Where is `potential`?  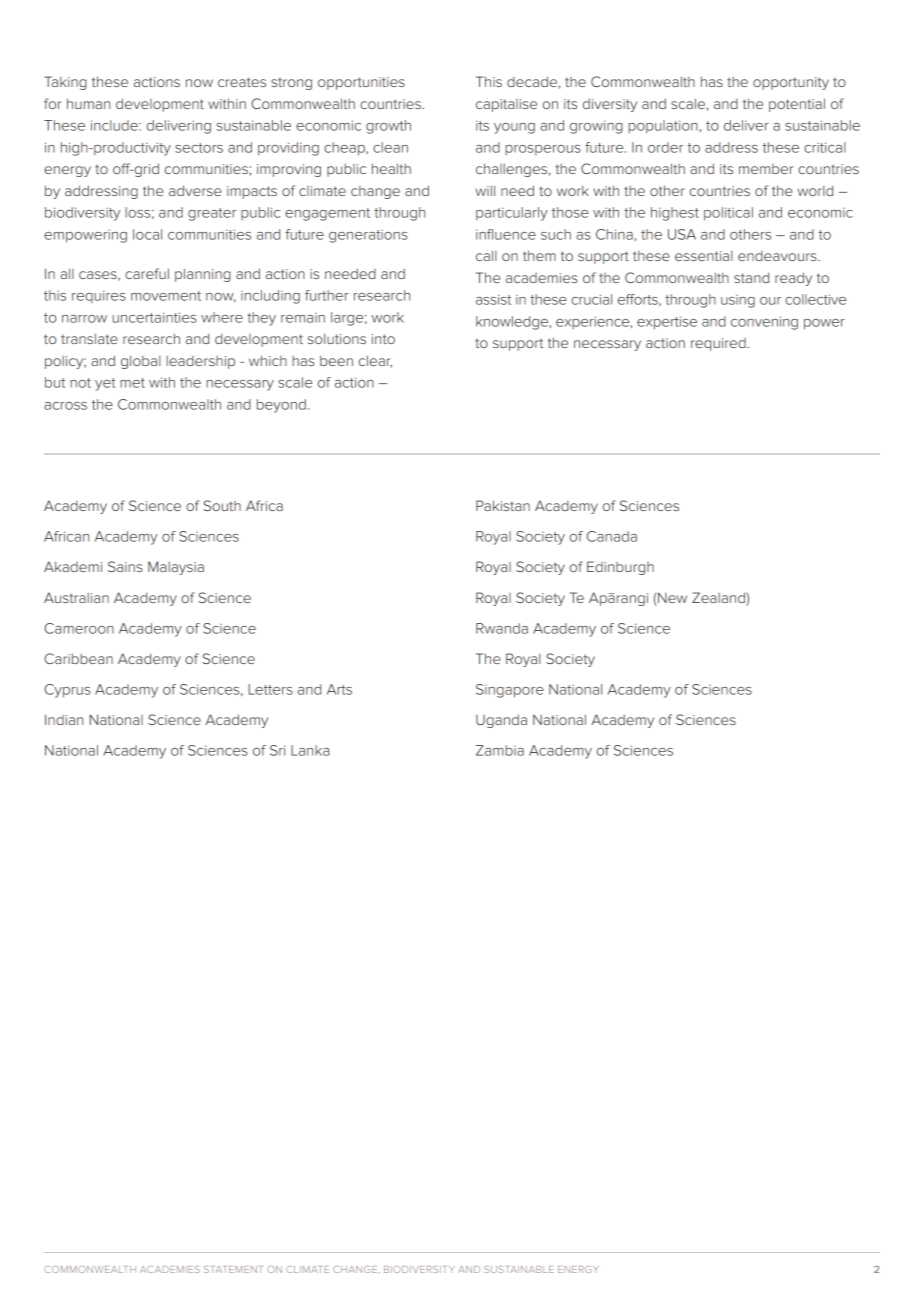 potential is located at coordinates (797, 105).
